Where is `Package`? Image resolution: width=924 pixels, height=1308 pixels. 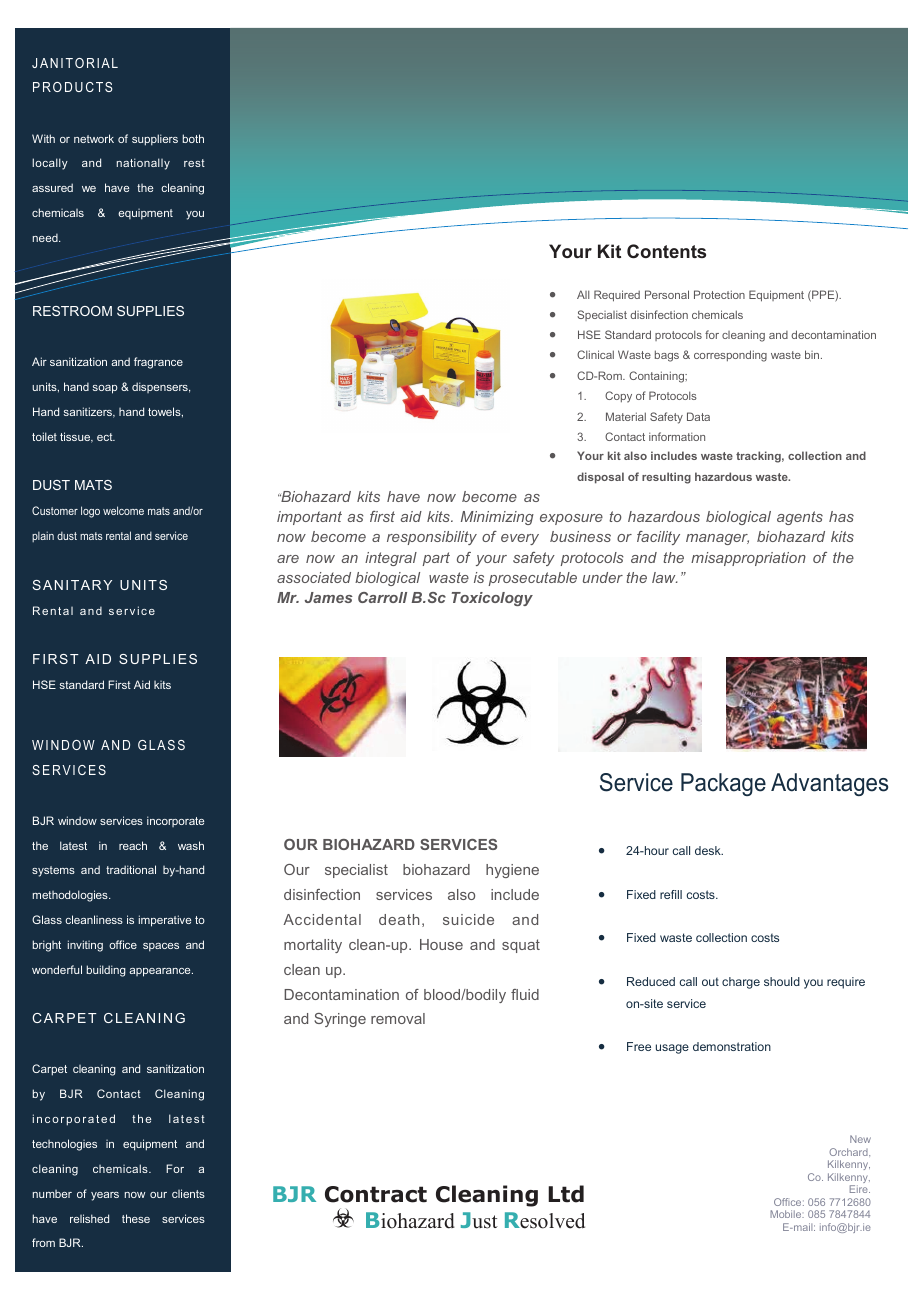 Package is located at coordinates (723, 784).
